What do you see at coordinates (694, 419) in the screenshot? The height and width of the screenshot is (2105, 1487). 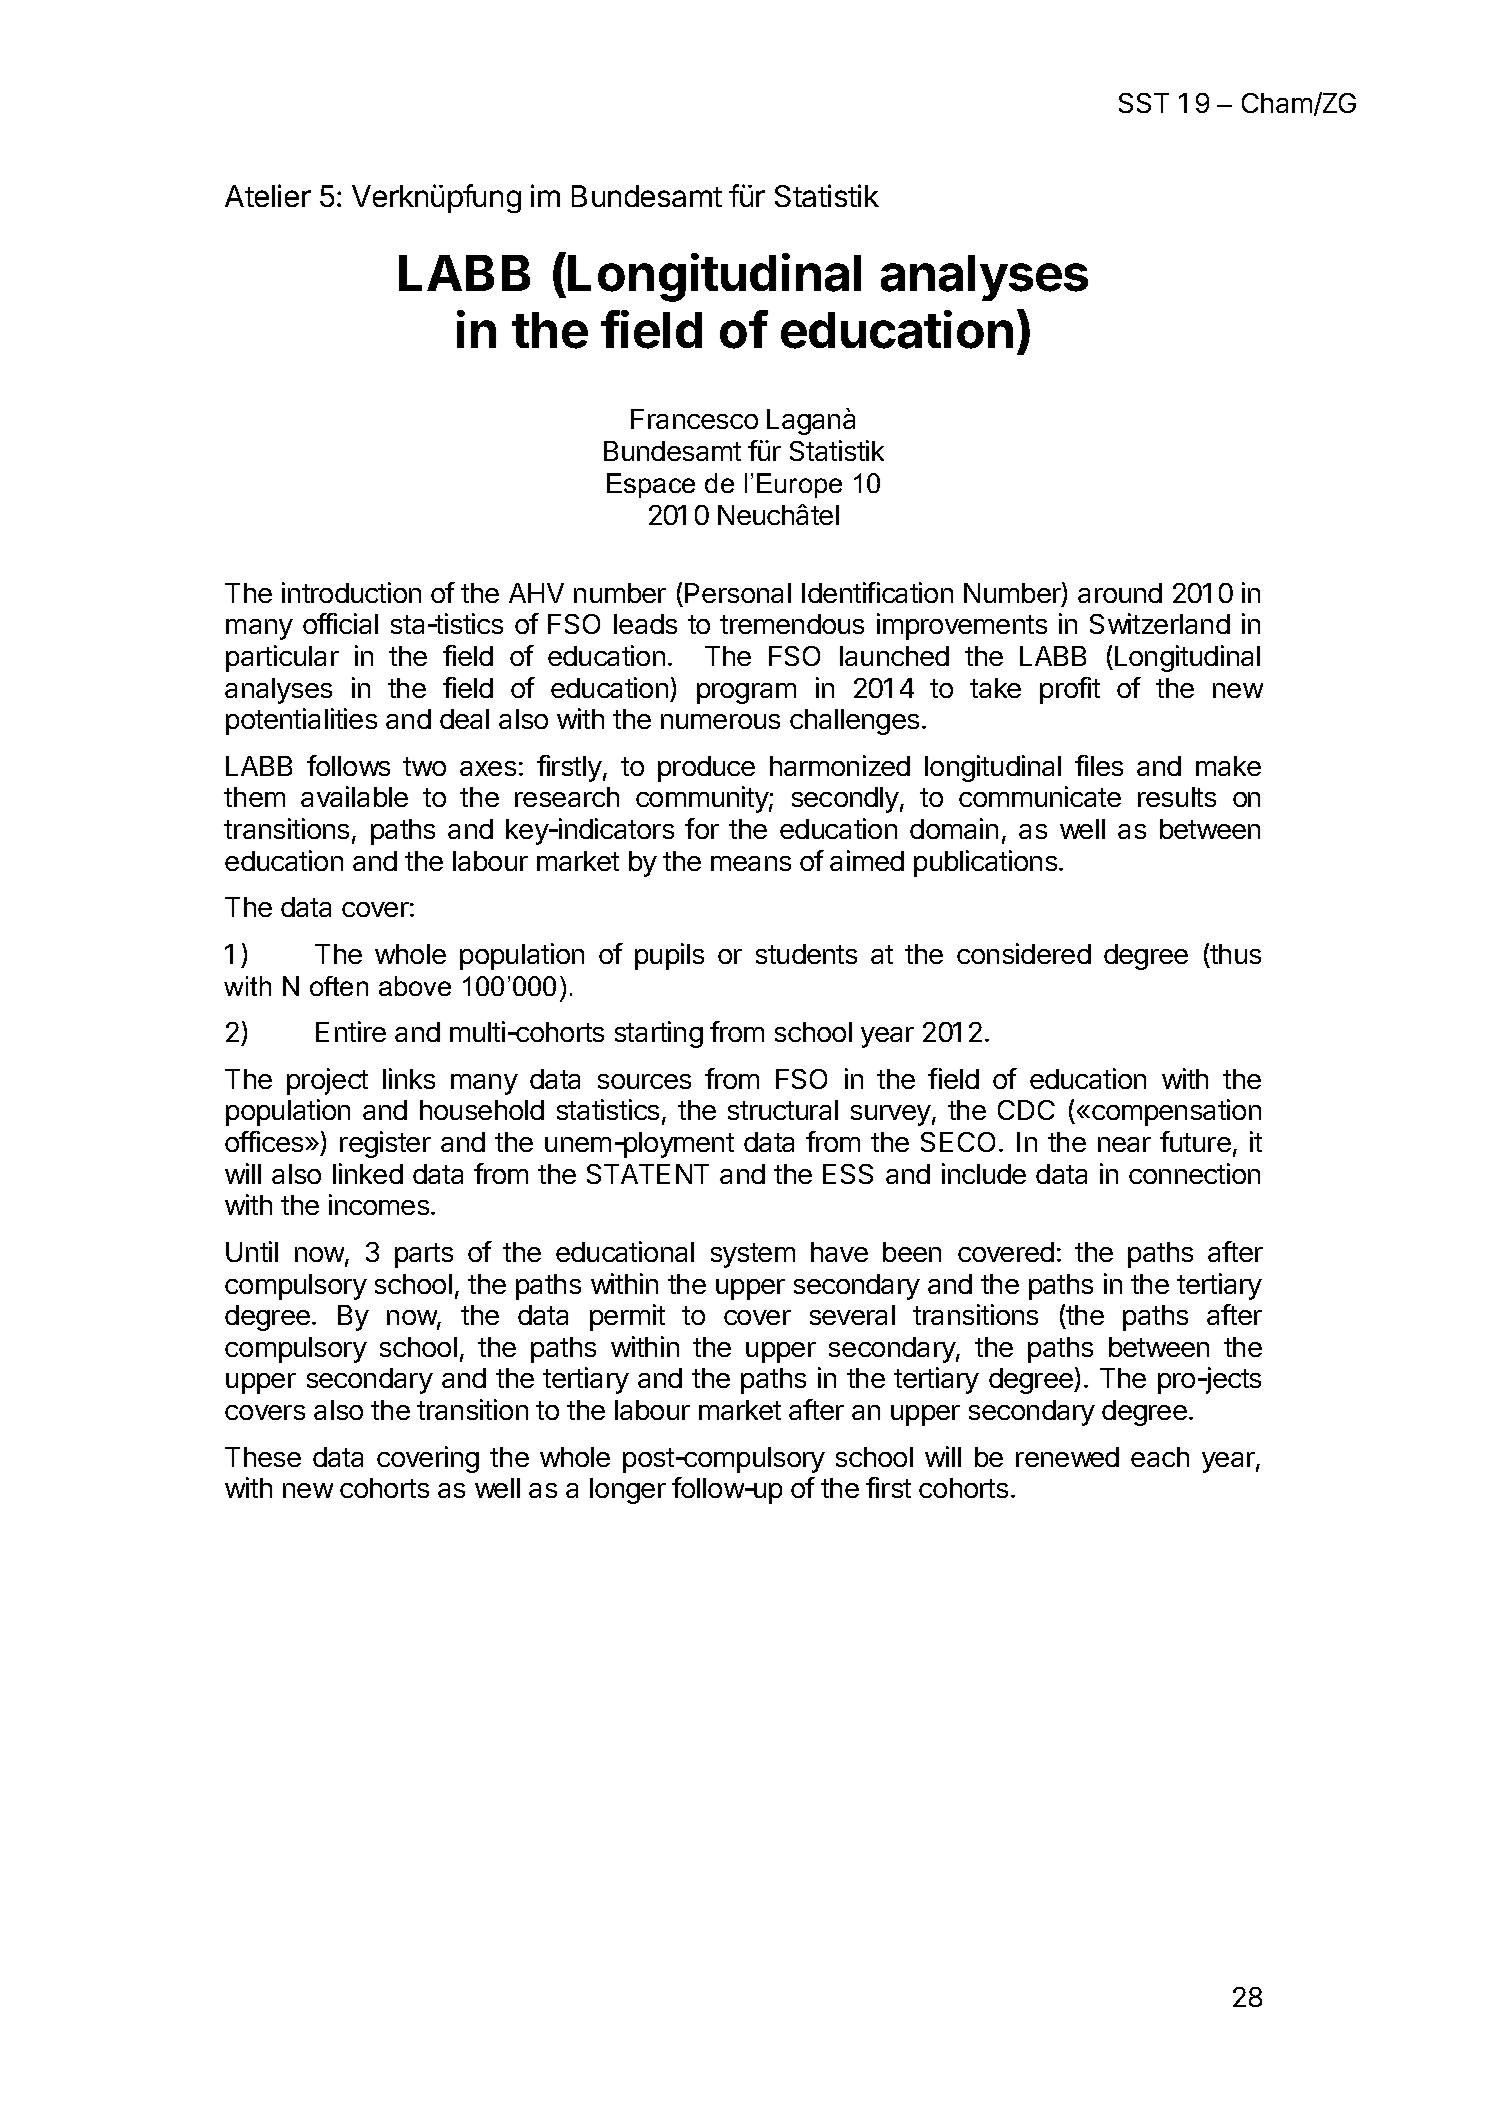 I see `Francesco` at bounding box center [694, 419].
